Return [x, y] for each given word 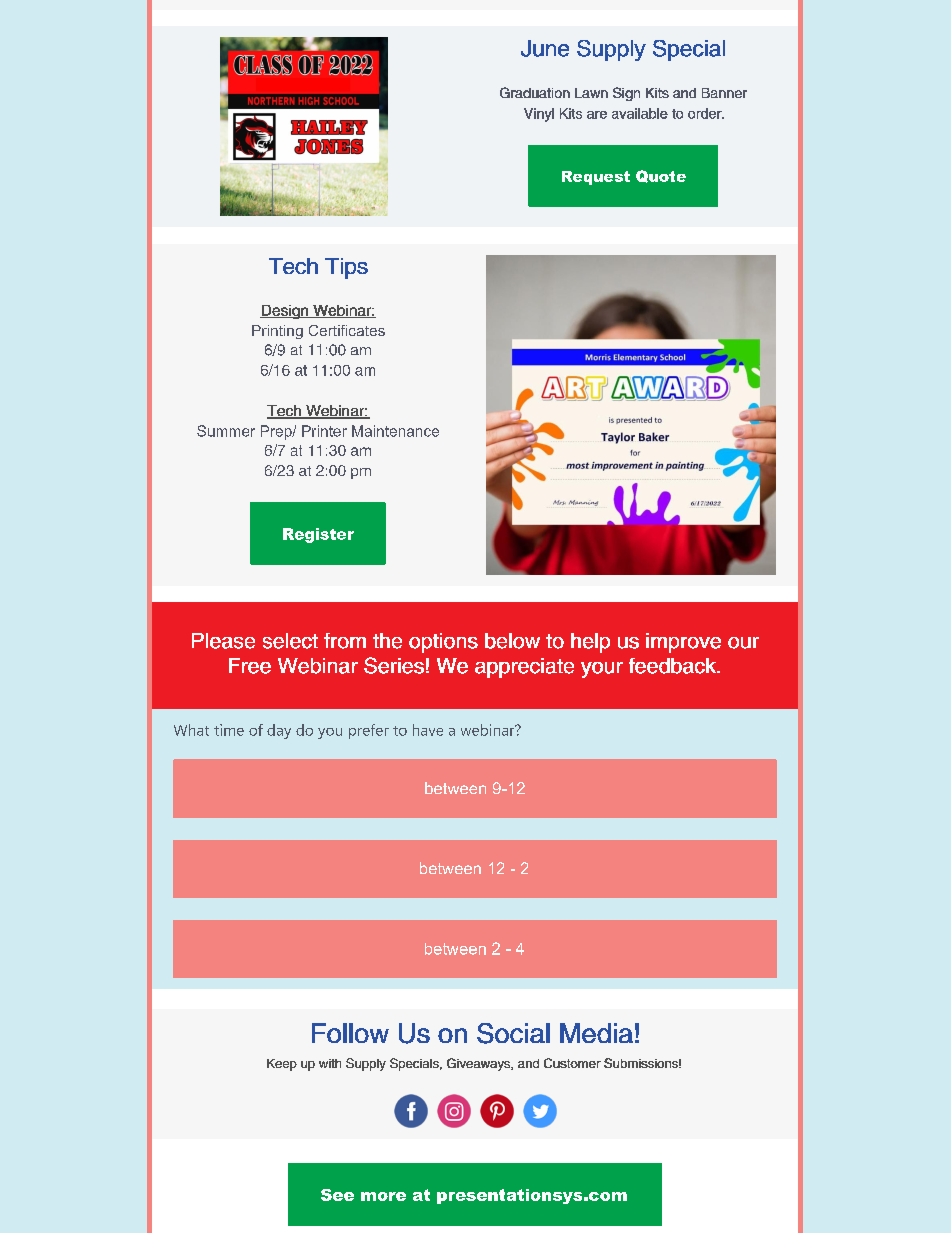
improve [683, 643]
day [279, 731]
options [443, 643]
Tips [346, 268]
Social [513, 1033]
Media [596, 1033]
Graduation [535, 92]
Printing [277, 332]
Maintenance [395, 431]
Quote [661, 176]
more [383, 1196]
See [337, 1195]
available [640, 113]
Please [223, 641]
